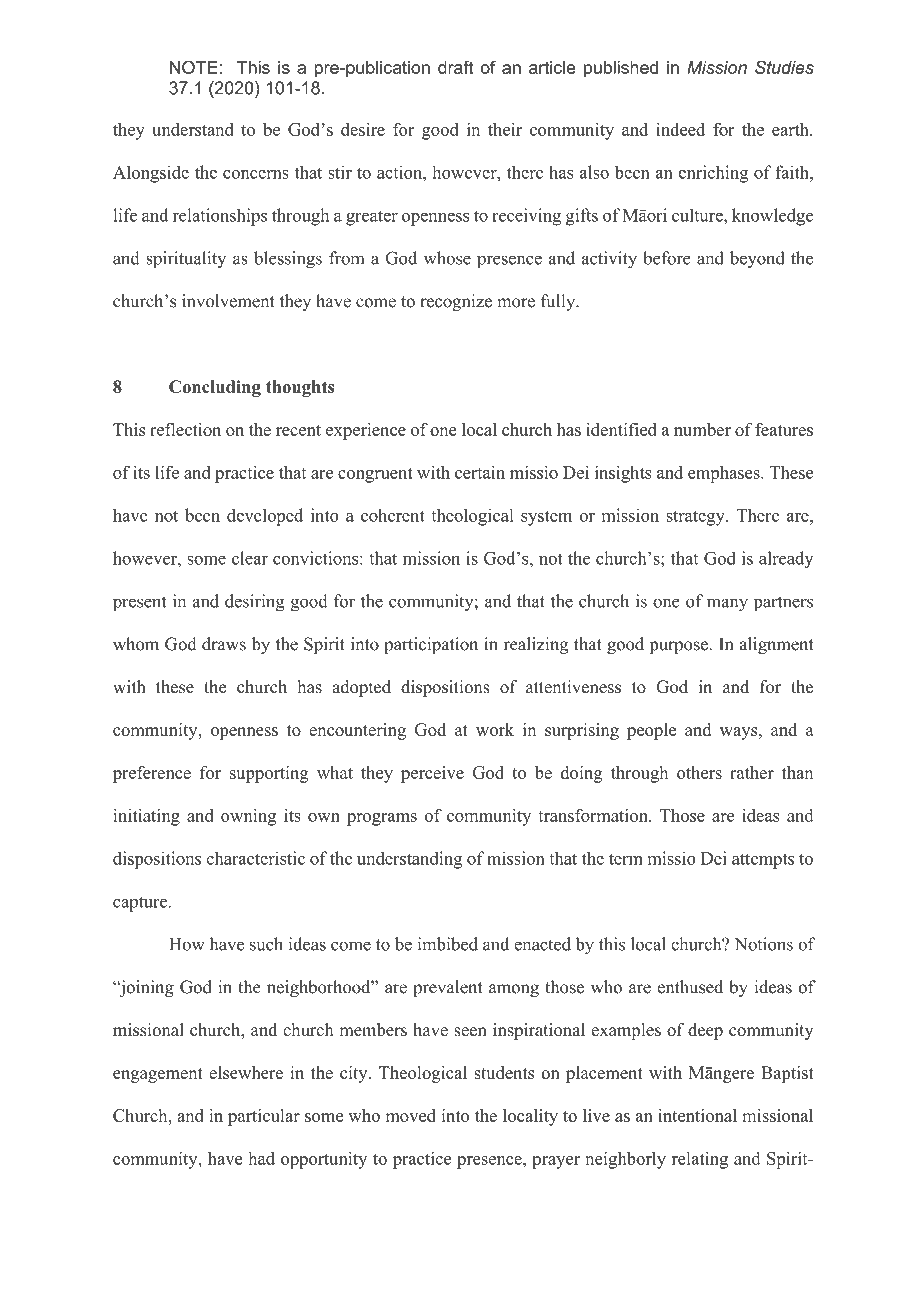 The width and height of the page is (924, 1308). I want to click on intentional, so click(697, 1115).
